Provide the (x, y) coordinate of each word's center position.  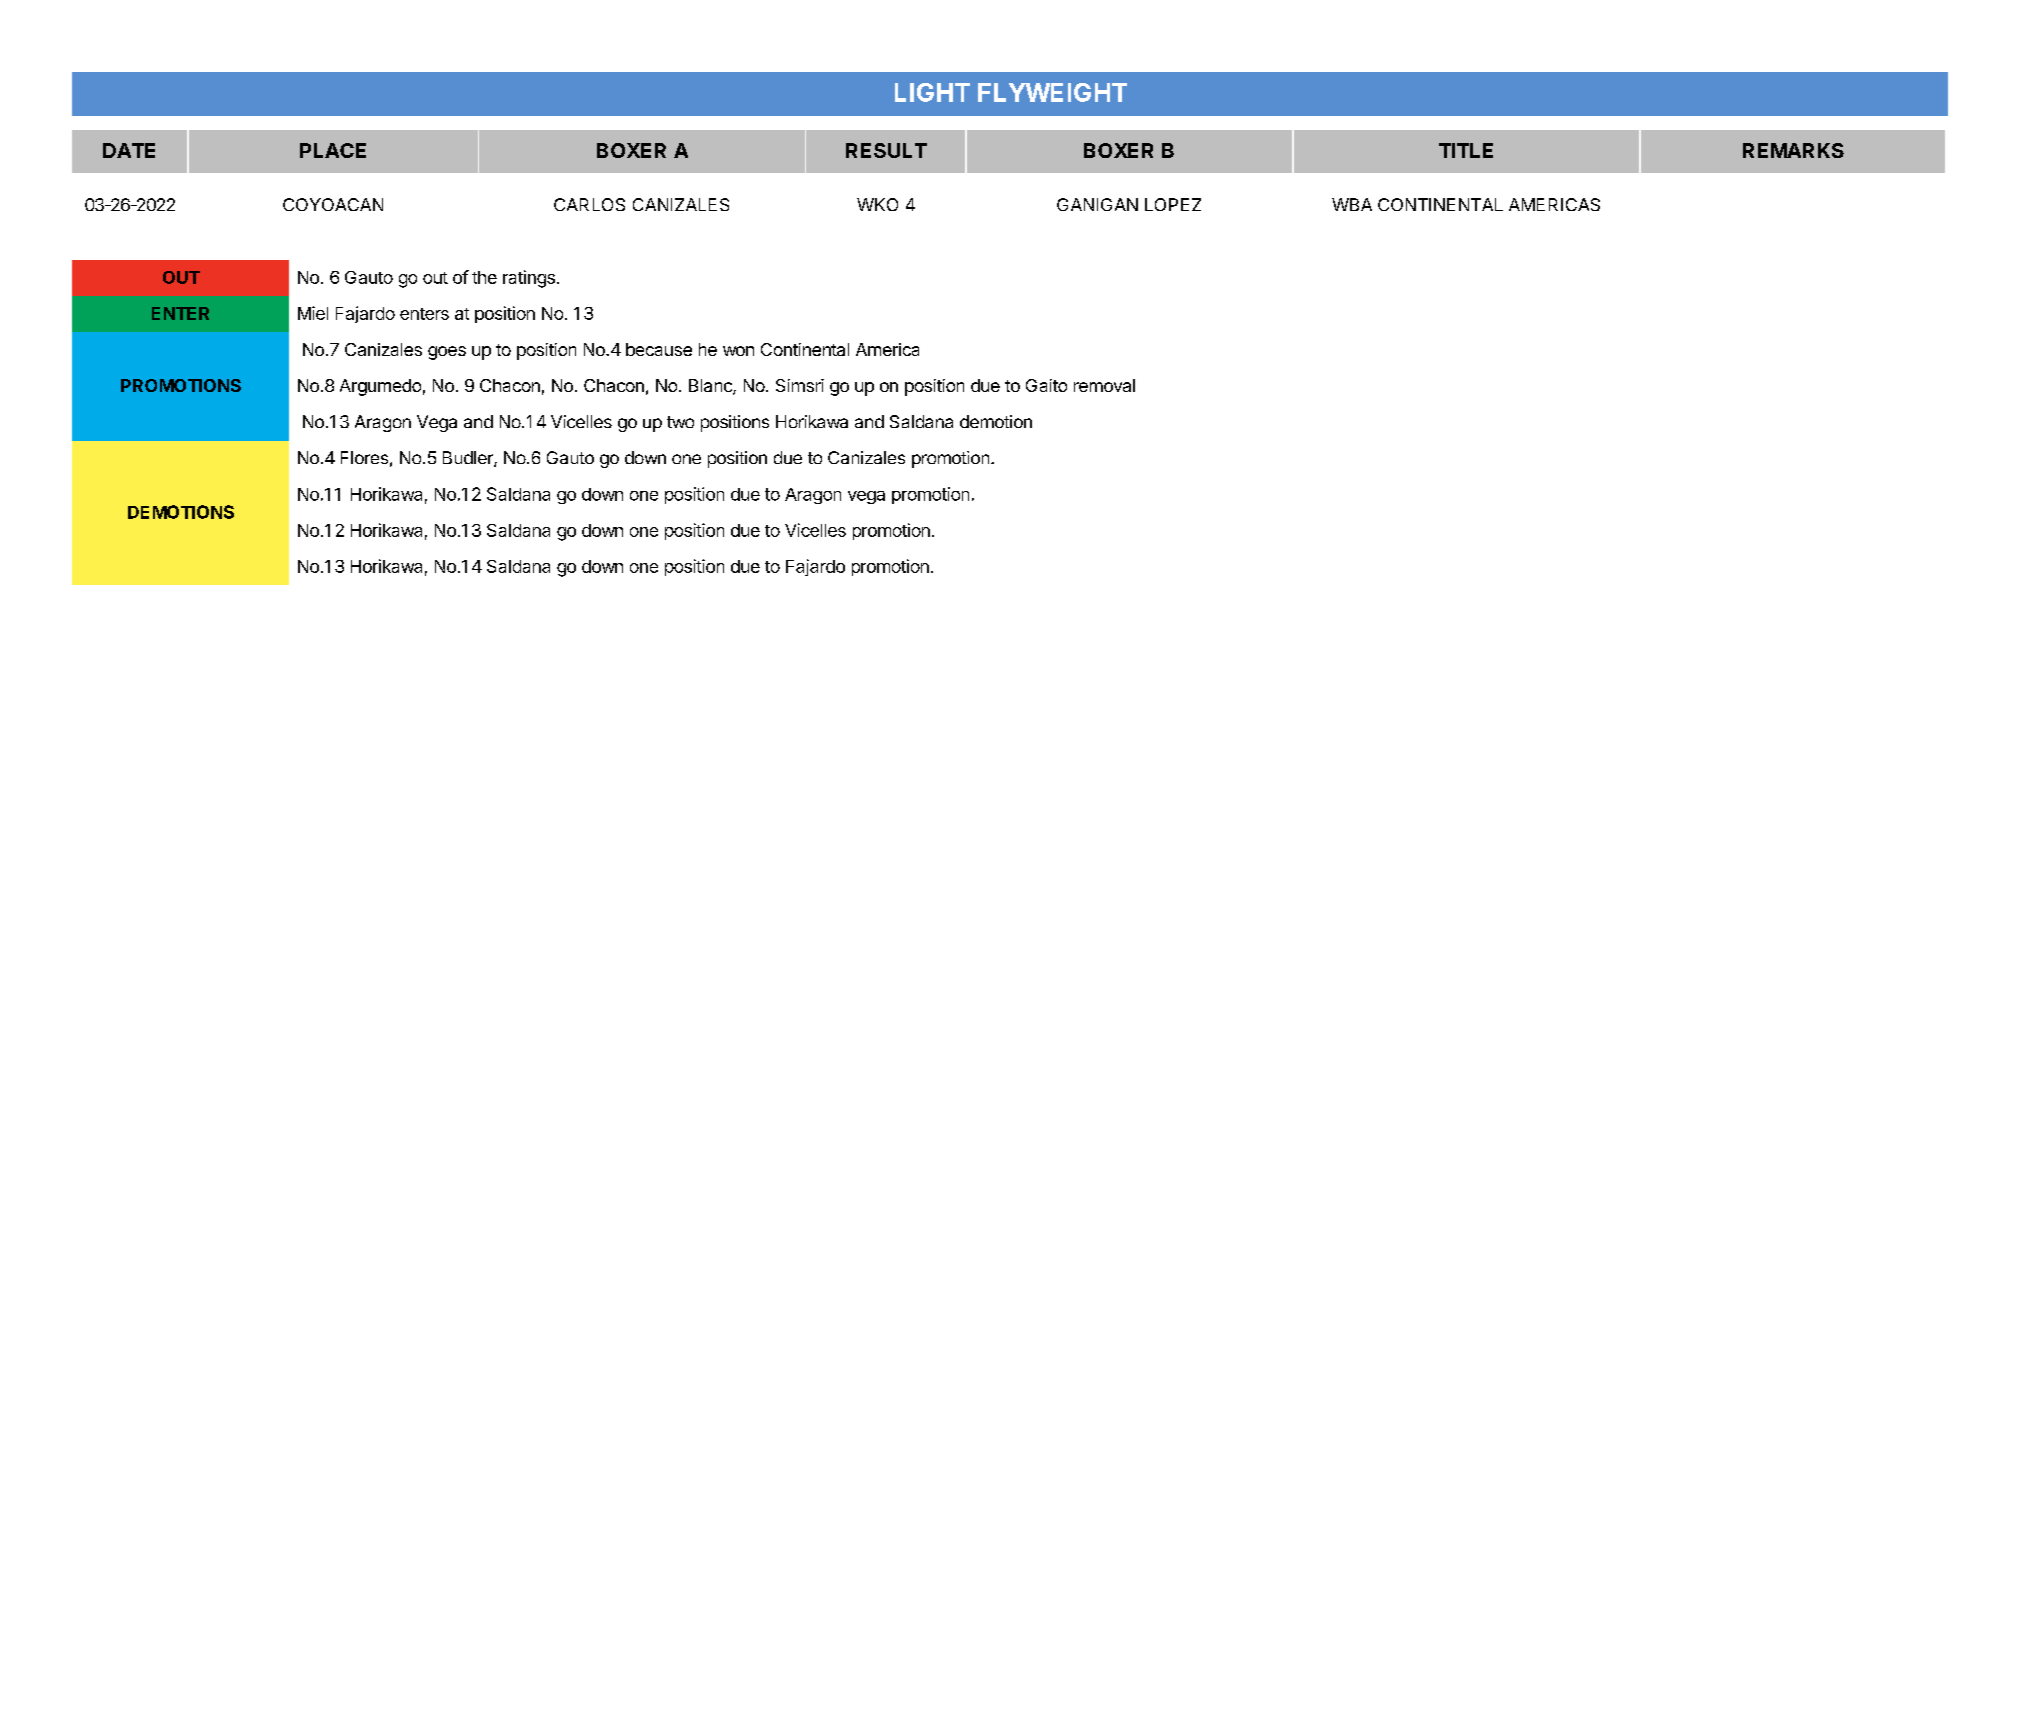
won (738, 351)
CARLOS (589, 204)
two (680, 422)
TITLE (1466, 150)
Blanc (711, 387)
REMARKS (1793, 150)
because (659, 349)
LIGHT (932, 92)
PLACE (333, 150)
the (484, 277)
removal (1104, 385)
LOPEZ (1173, 204)
